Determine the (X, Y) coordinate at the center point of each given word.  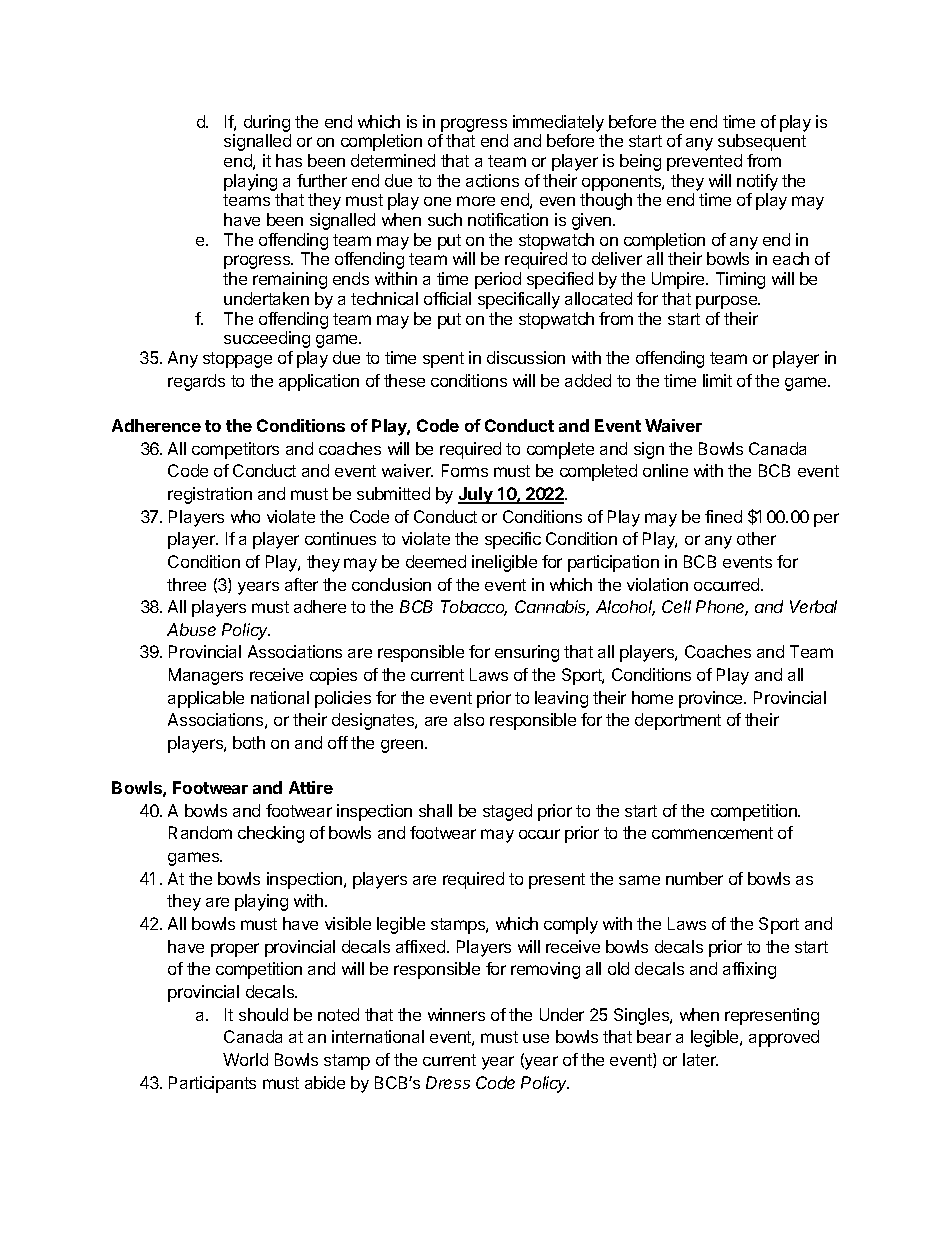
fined (723, 516)
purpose (727, 302)
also (469, 719)
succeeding (267, 339)
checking (271, 834)
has (289, 160)
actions (492, 180)
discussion (526, 357)
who (245, 516)
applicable (206, 699)
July (476, 495)
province (712, 699)
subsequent (762, 142)
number (694, 878)
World (245, 1059)
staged (507, 812)
